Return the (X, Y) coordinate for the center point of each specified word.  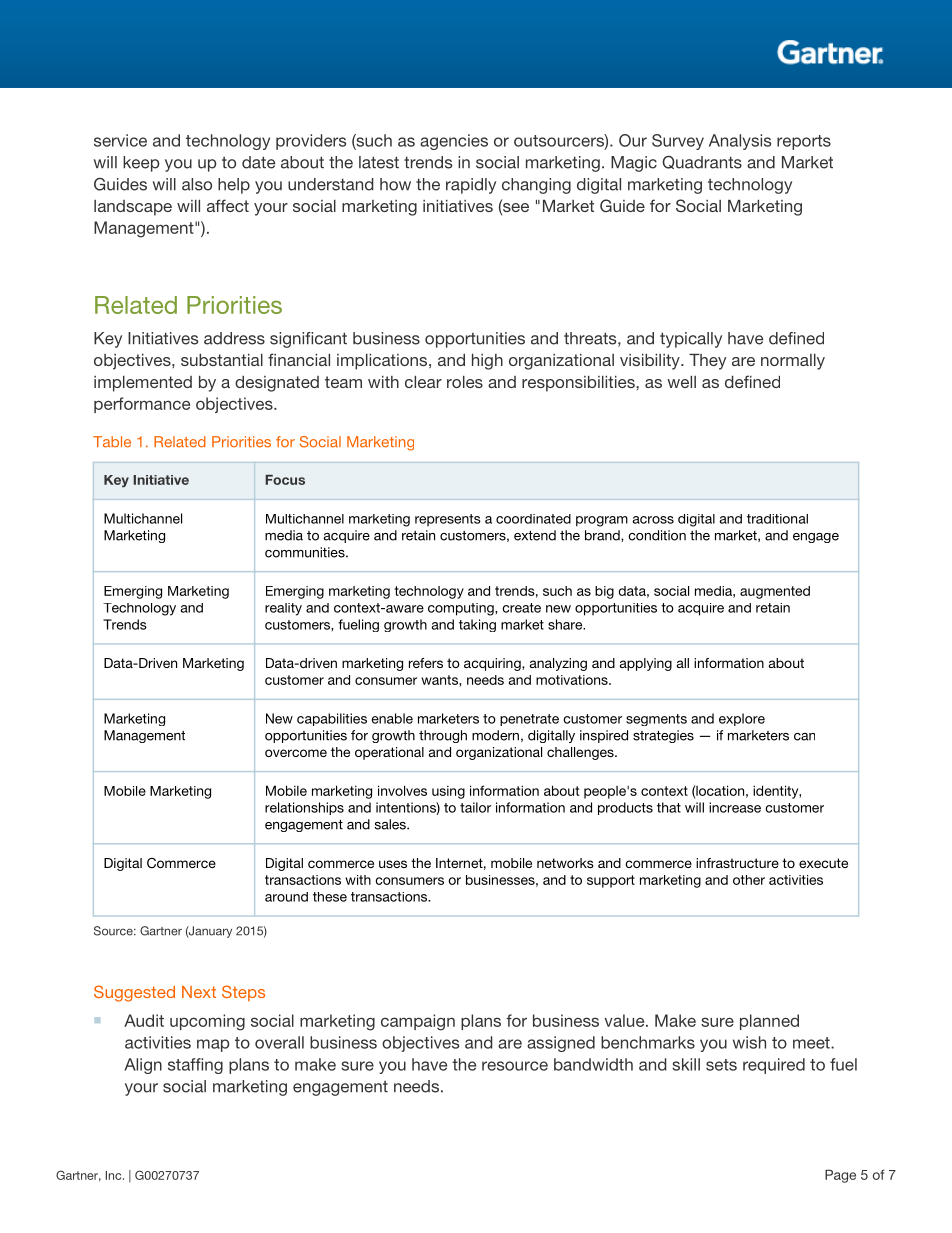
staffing (195, 1066)
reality (283, 609)
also (197, 184)
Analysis (740, 142)
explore (742, 719)
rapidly (471, 186)
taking (477, 625)
